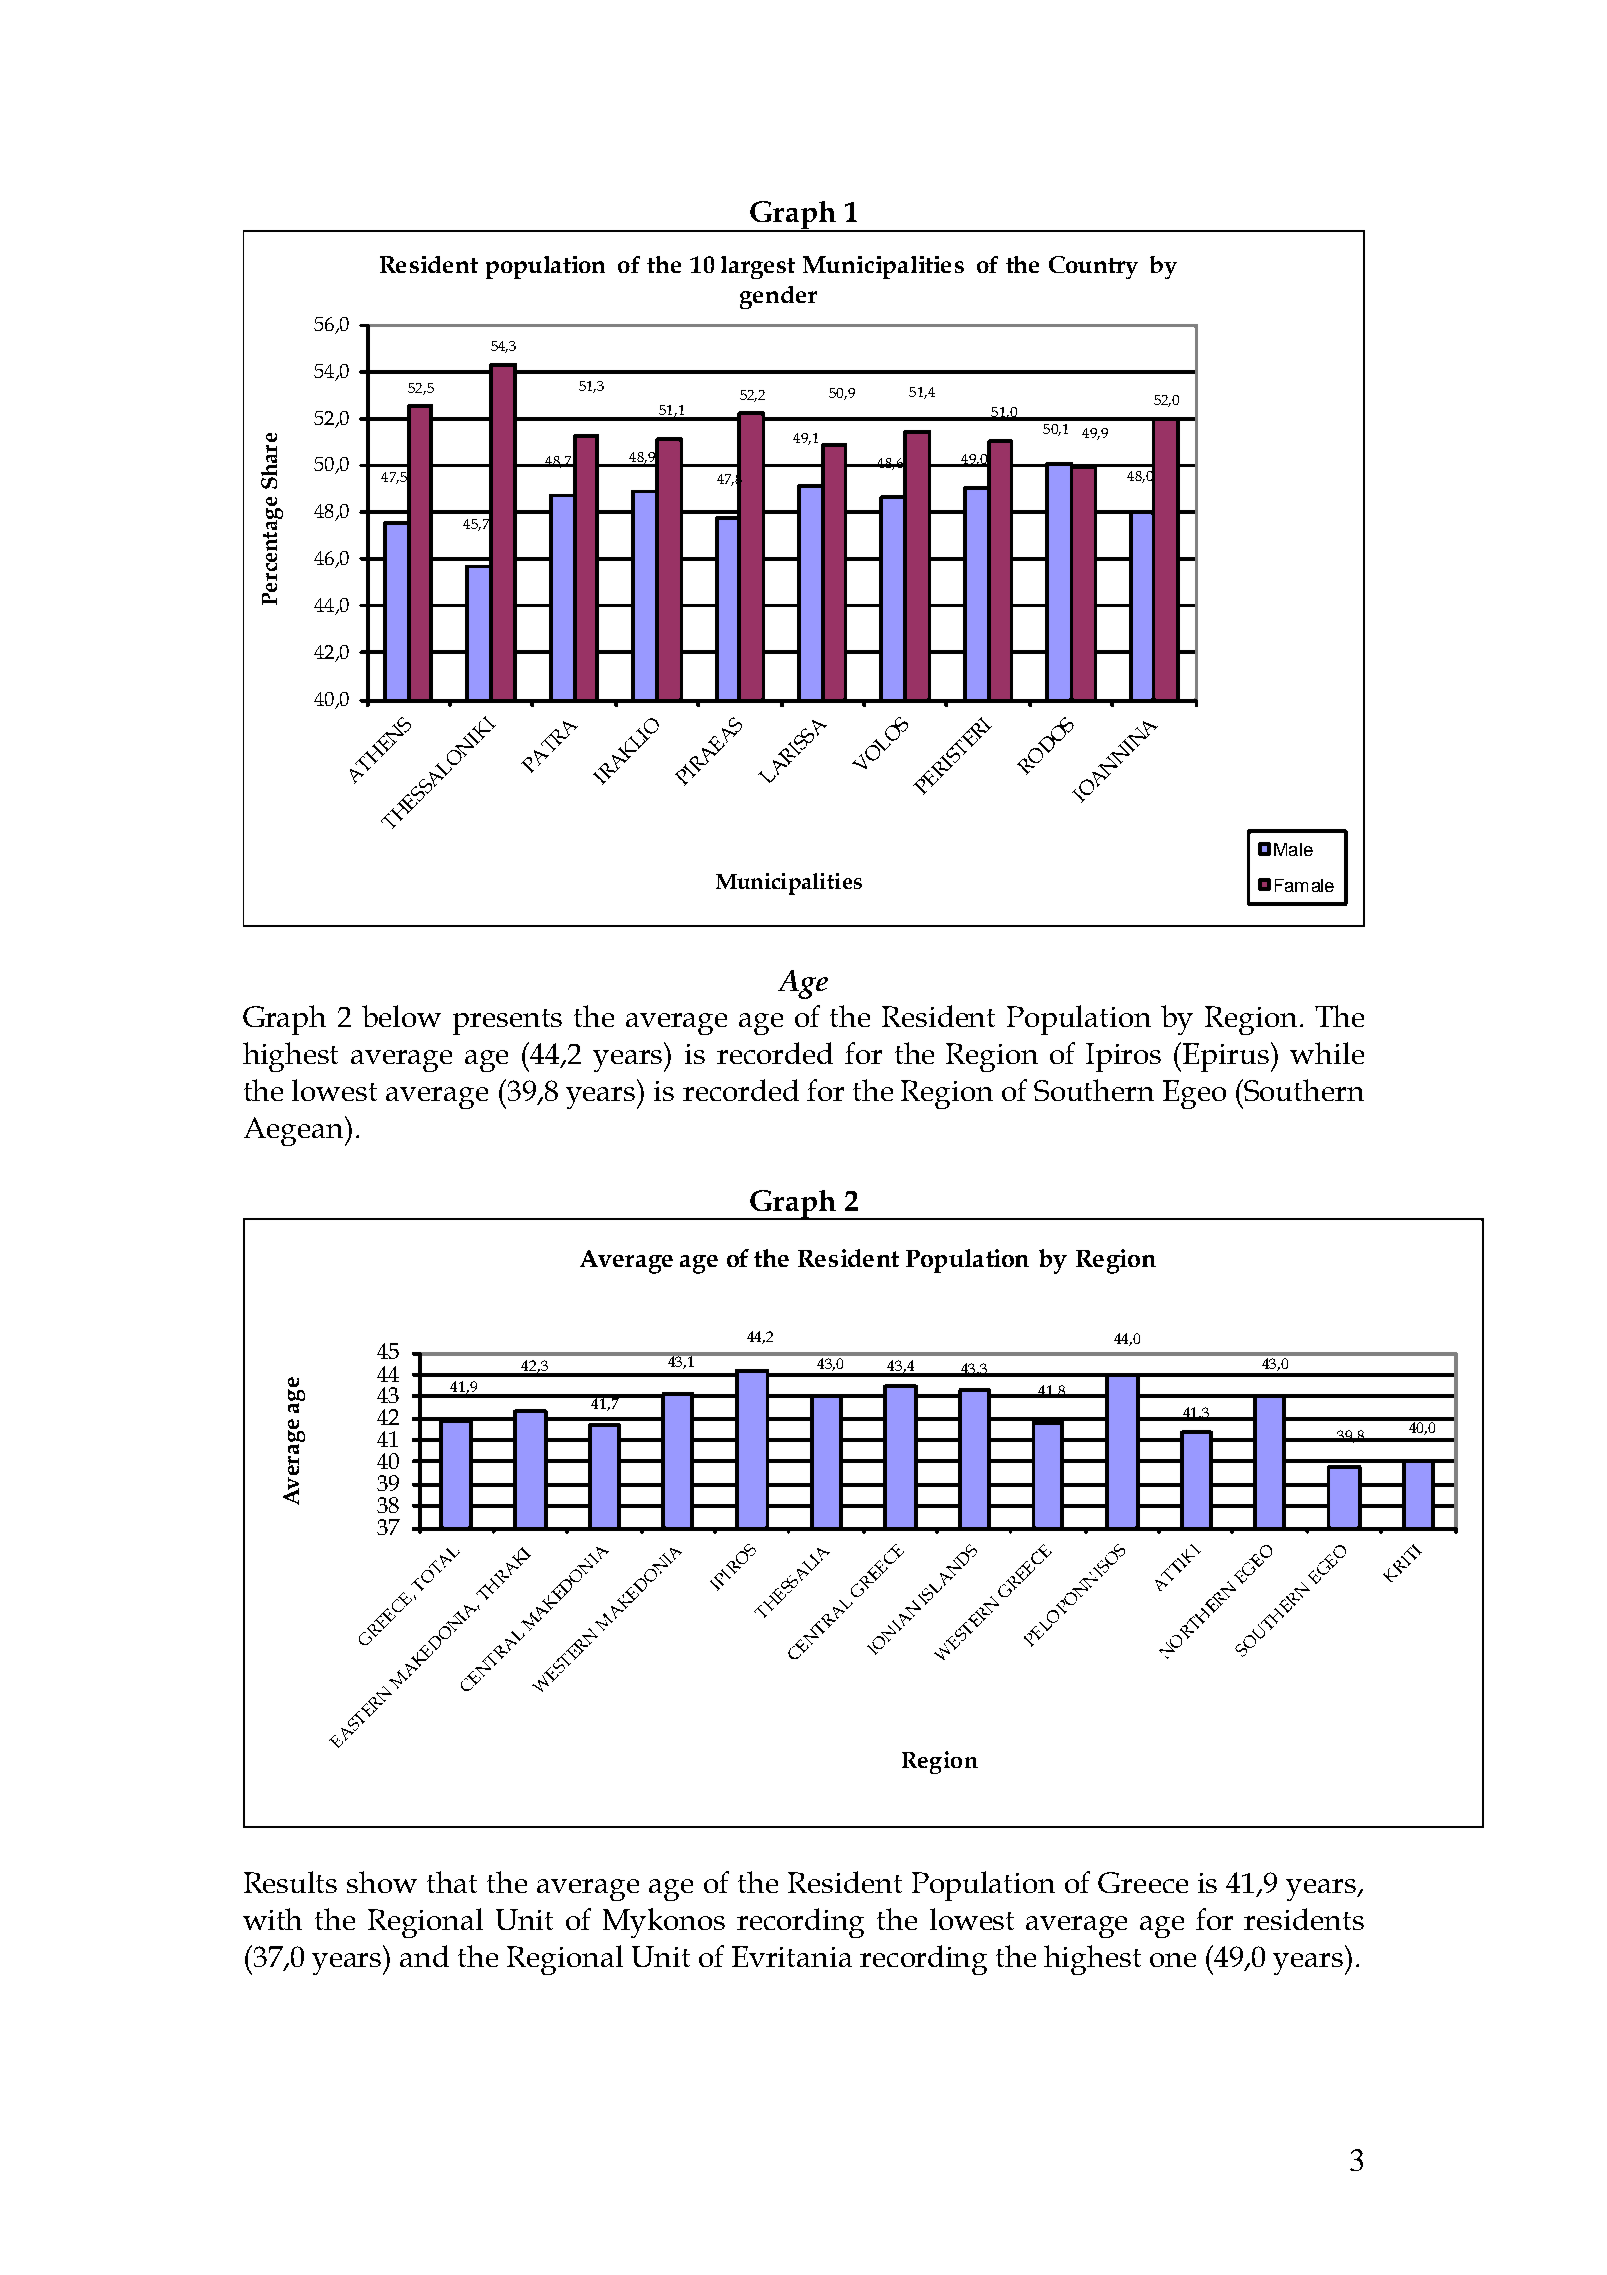  I want to click on Aegean, so click(295, 1131).
